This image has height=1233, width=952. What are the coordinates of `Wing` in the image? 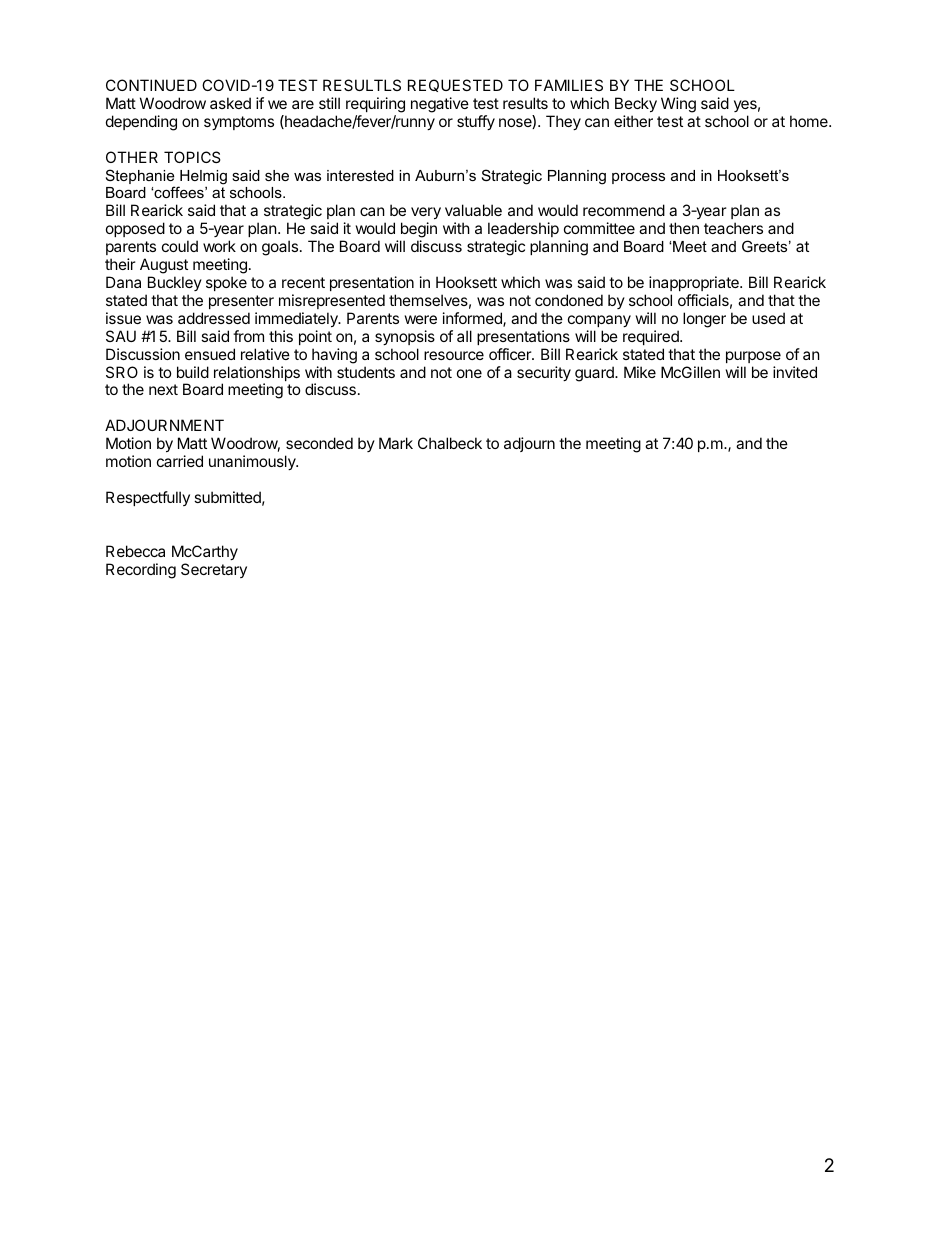 It's located at (678, 105).
